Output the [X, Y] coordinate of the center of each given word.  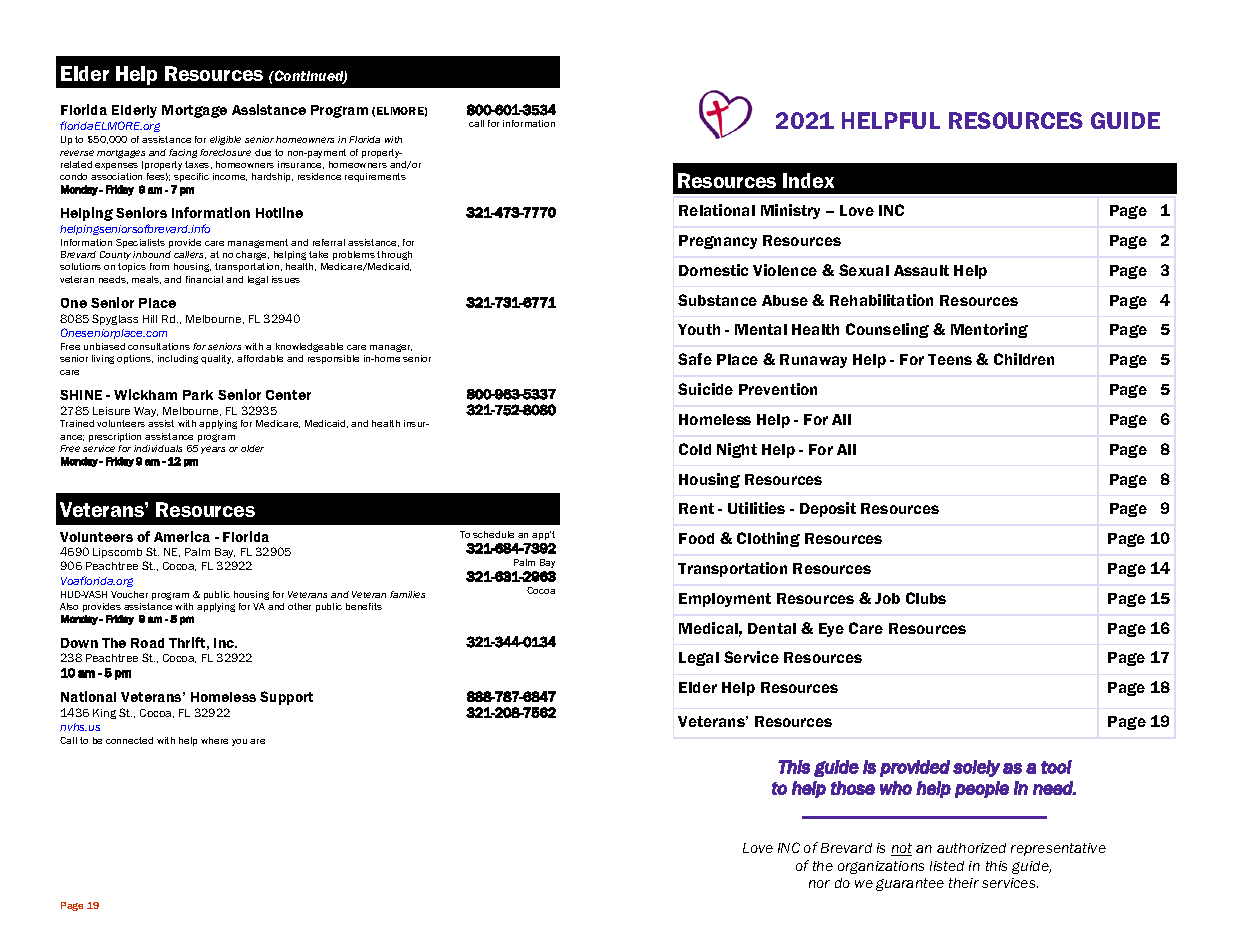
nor [819, 884]
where [214, 740]
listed [947, 866]
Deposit [828, 509]
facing [183, 153]
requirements [375, 177]
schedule [493, 534]
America [182, 536]
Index [808, 180]
